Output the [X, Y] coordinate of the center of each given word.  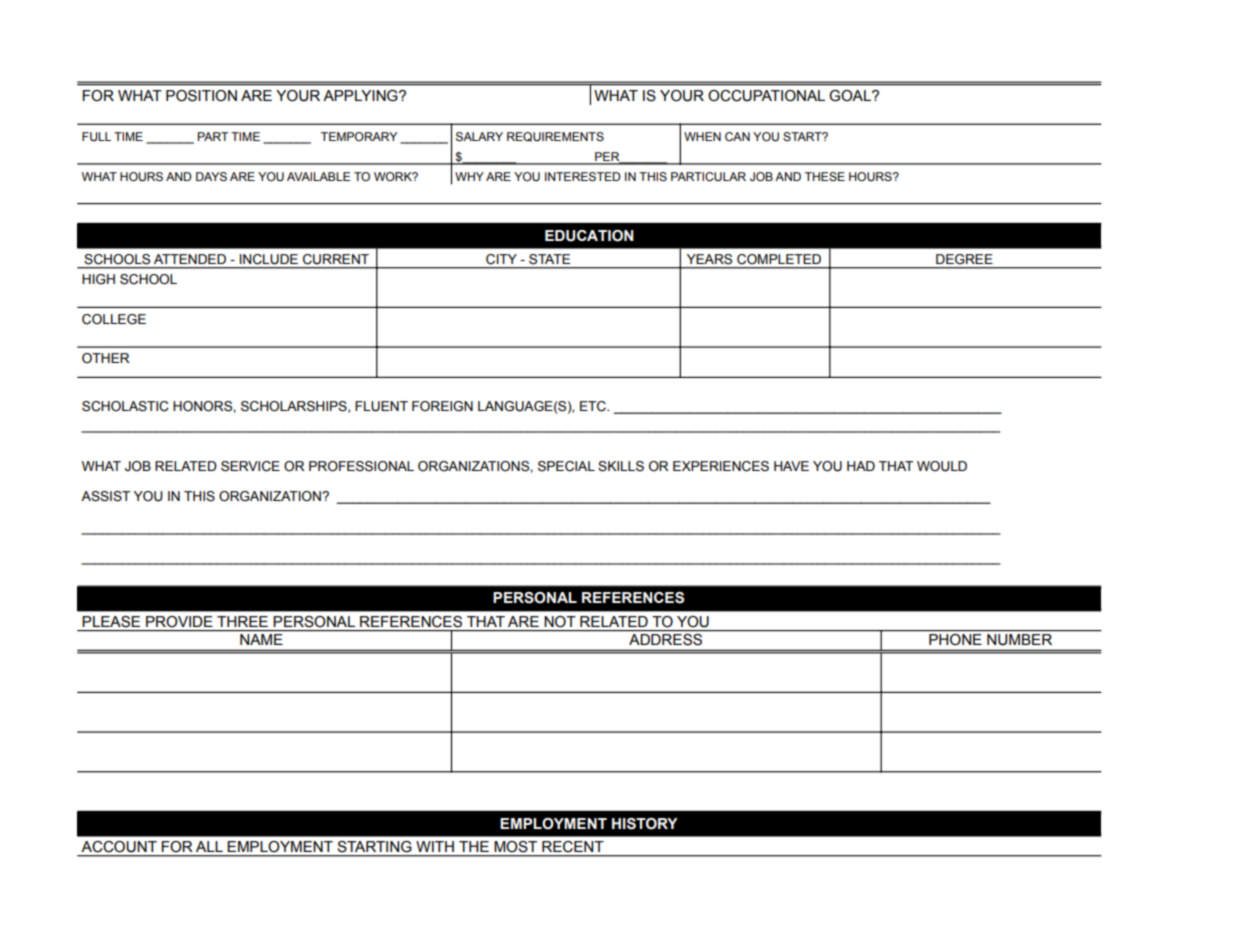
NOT [560, 621]
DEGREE [964, 259]
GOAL [851, 96]
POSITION [201, 96]
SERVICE [250, 466]
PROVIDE [179, 621]
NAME [261, 639]
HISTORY [645, 824]
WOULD [942, 466]
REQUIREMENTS [555, 137]
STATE [549, 259]
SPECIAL [566, 466]
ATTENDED [190, 259]
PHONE [955, 639]
